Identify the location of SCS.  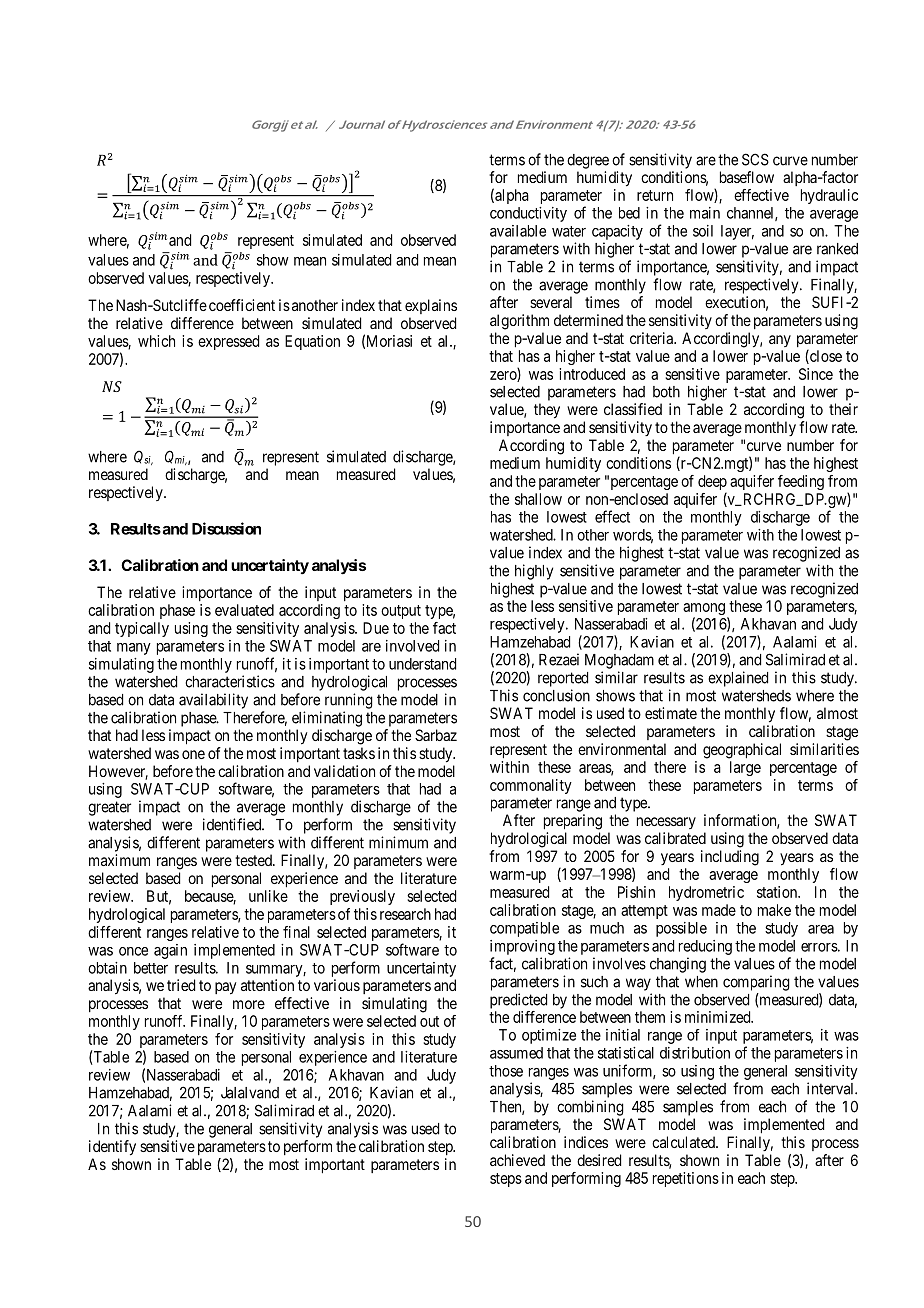
(755, 159).
